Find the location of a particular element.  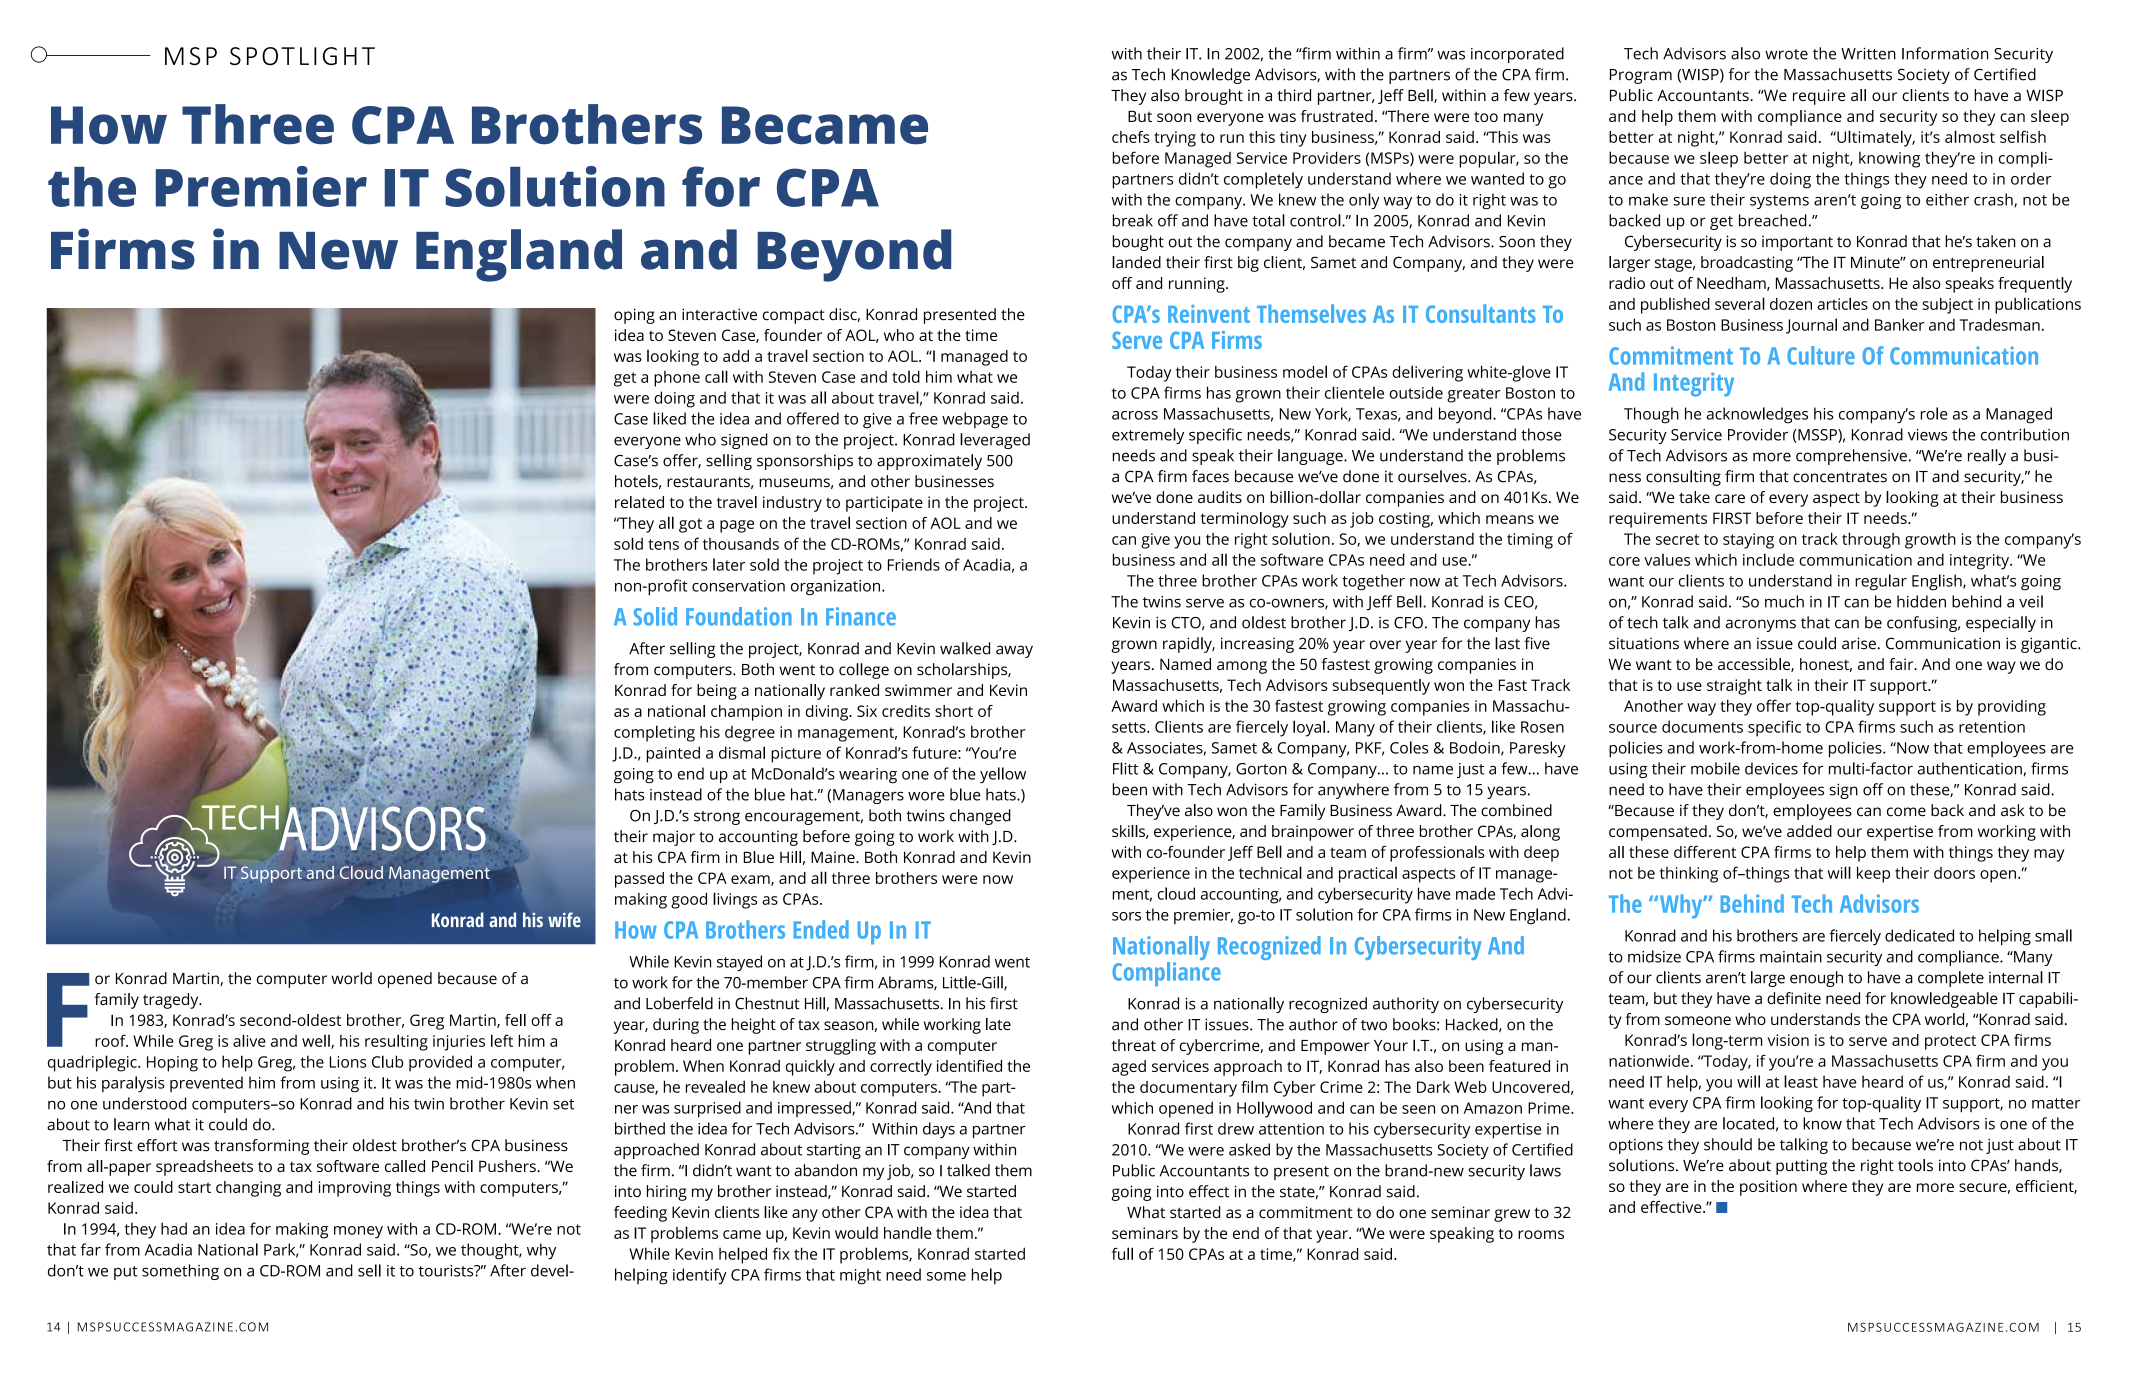

Solid is located at coordinates (655, 616).
